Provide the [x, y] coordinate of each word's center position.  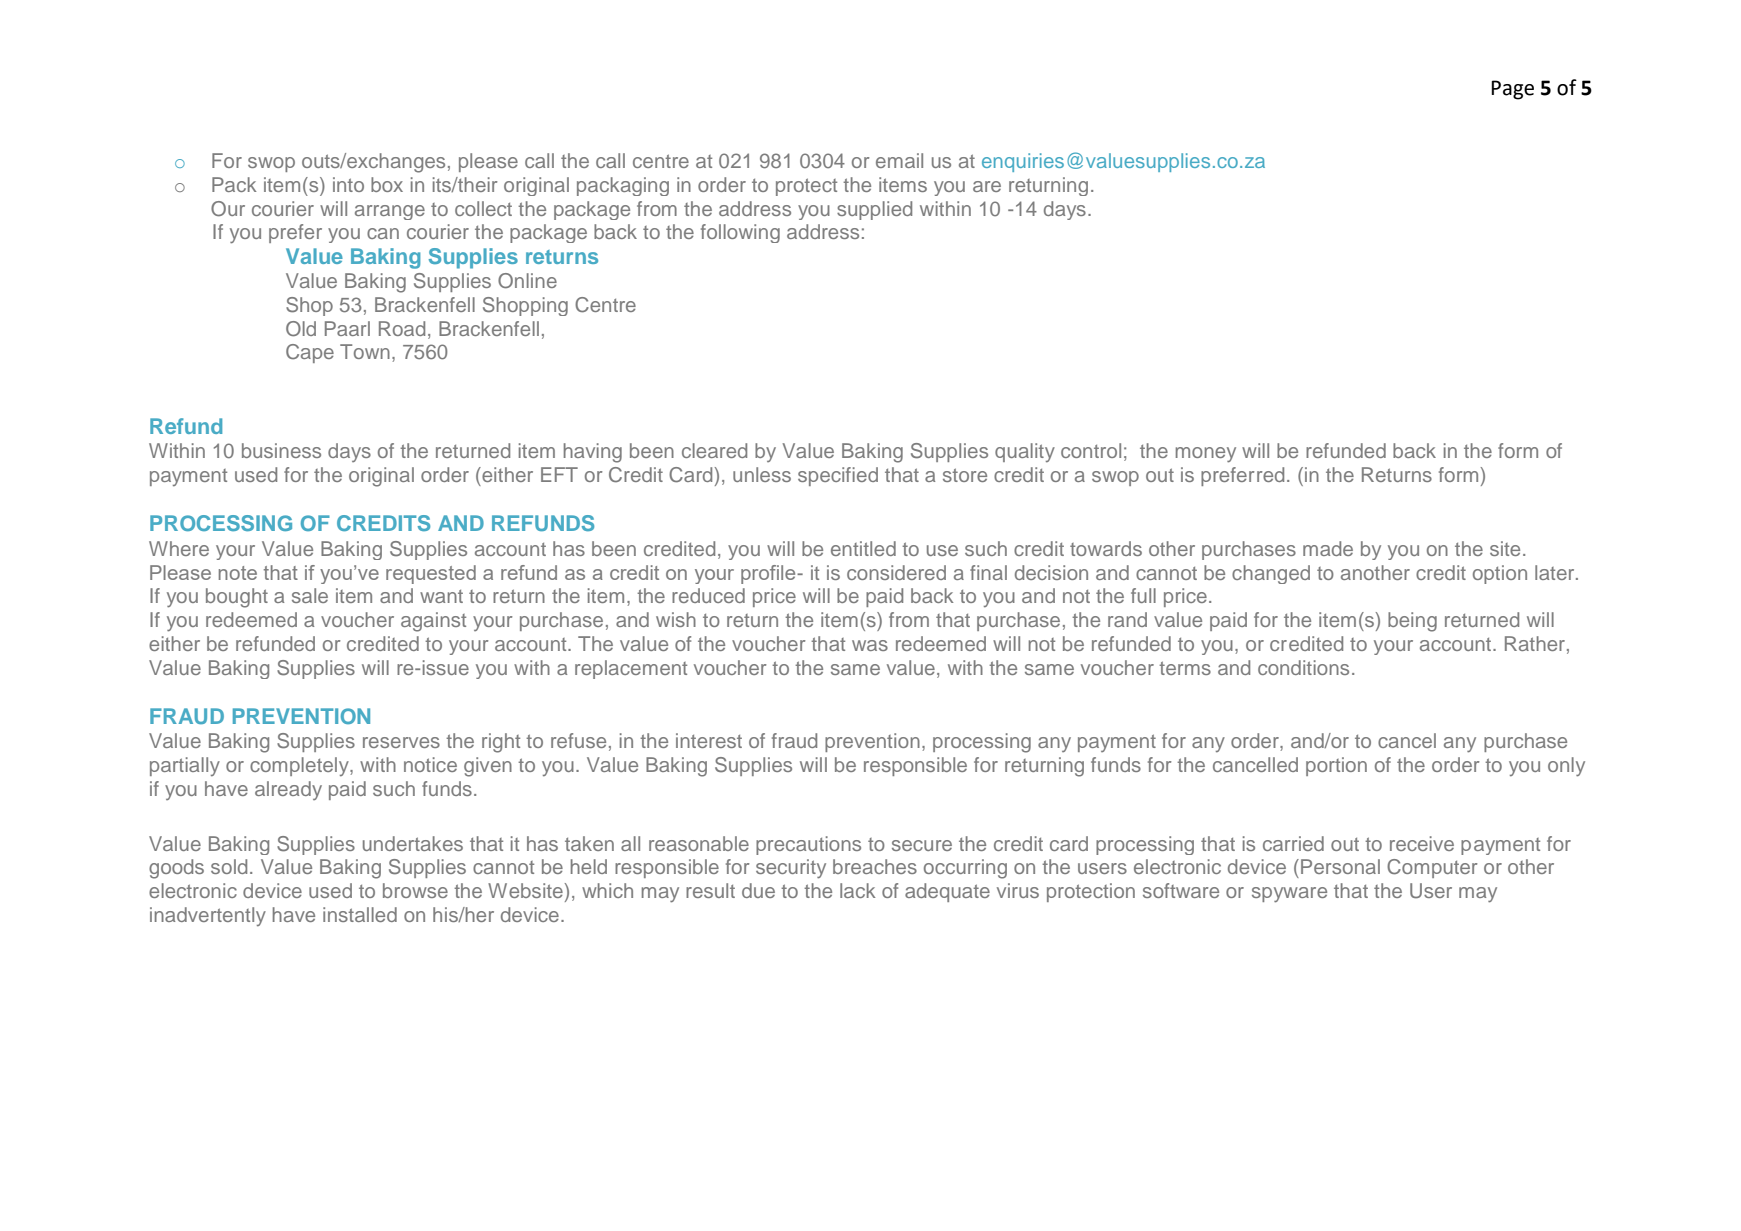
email [899, 160]
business [281, 450]
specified [838, 476]
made [1328, 548]
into [348, 184]
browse [415, 890]
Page [1512, 90]
